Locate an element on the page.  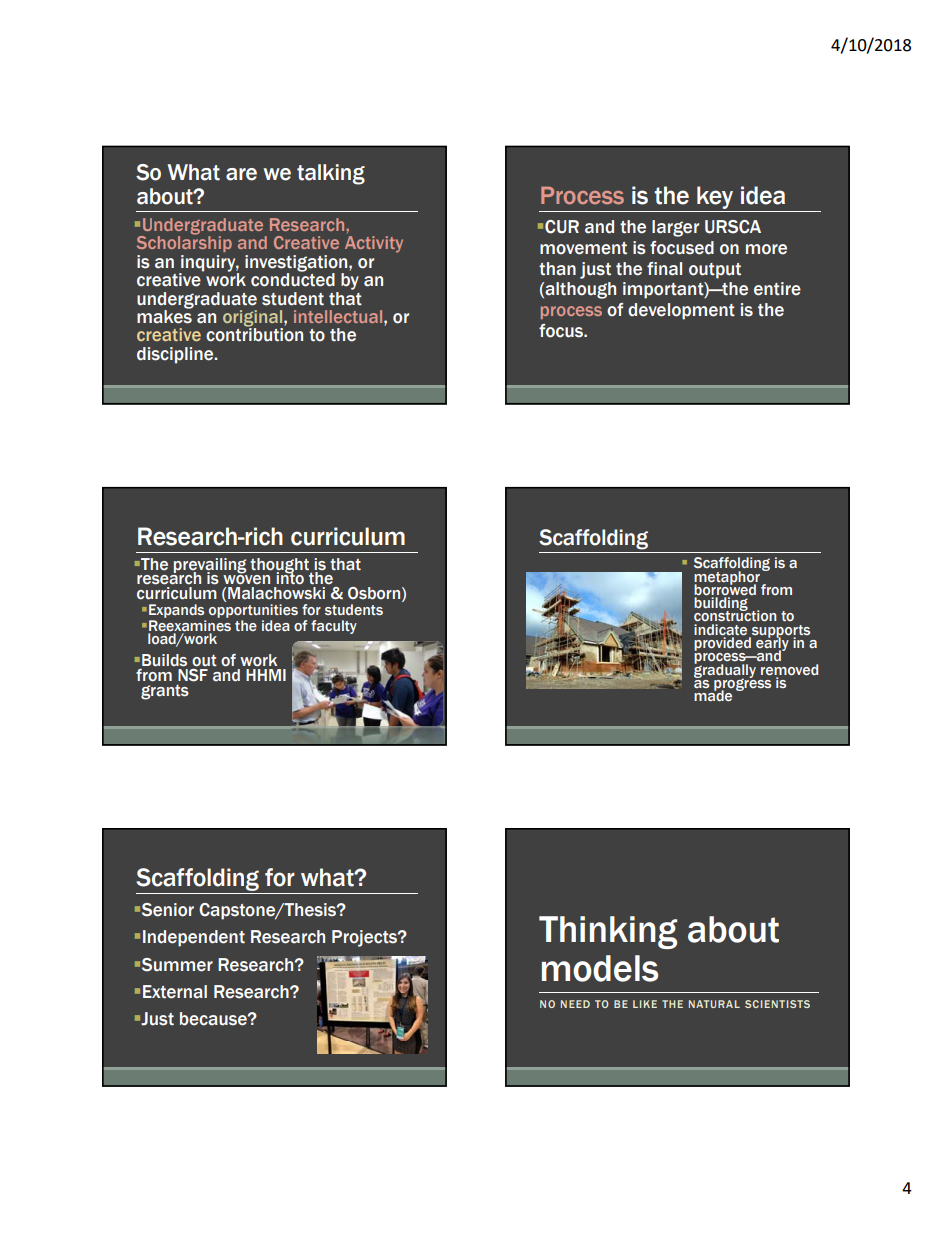
indicate is located at coordinates (720, 629).
